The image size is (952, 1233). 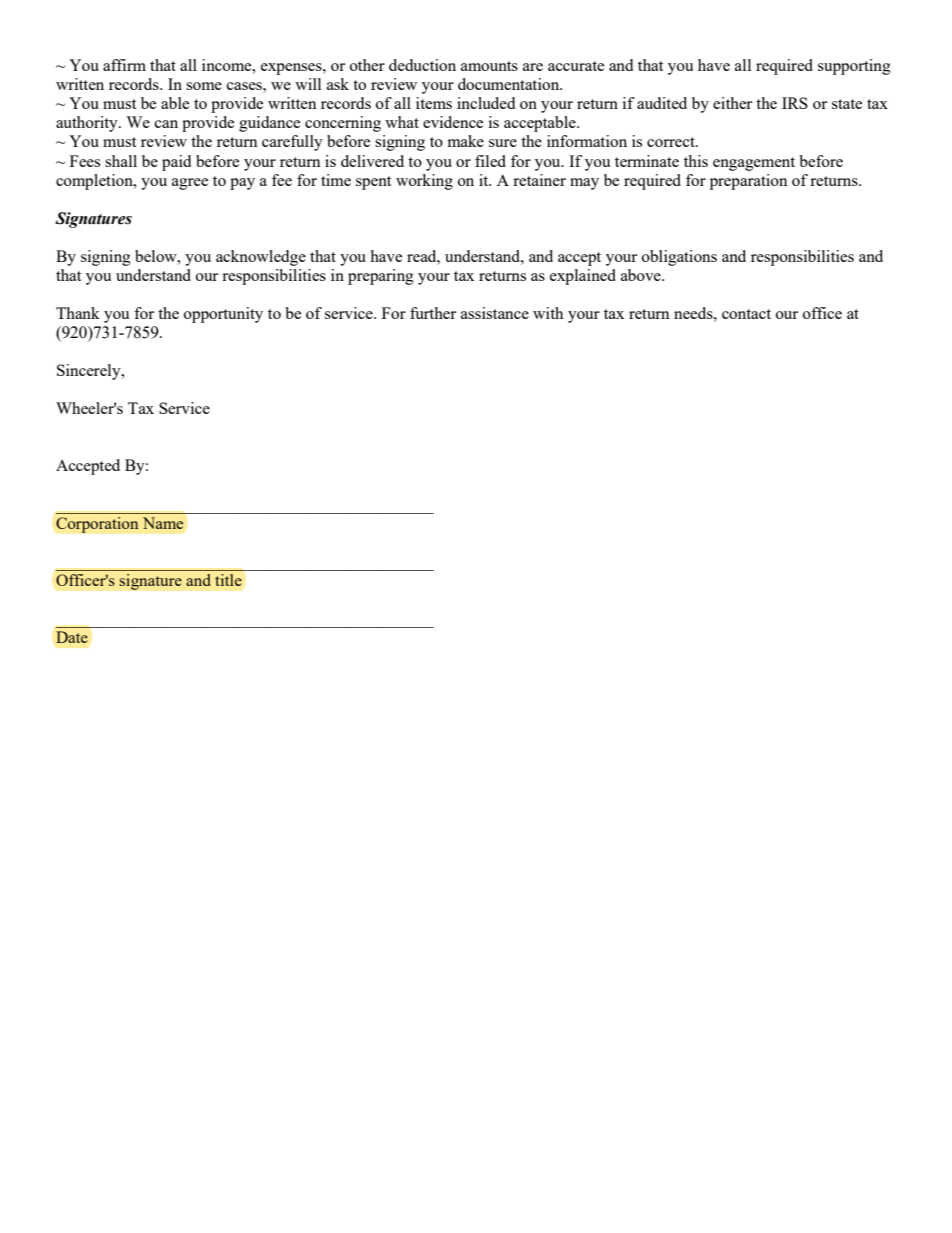 I want to click on Date, so click(x=72, y=637).
